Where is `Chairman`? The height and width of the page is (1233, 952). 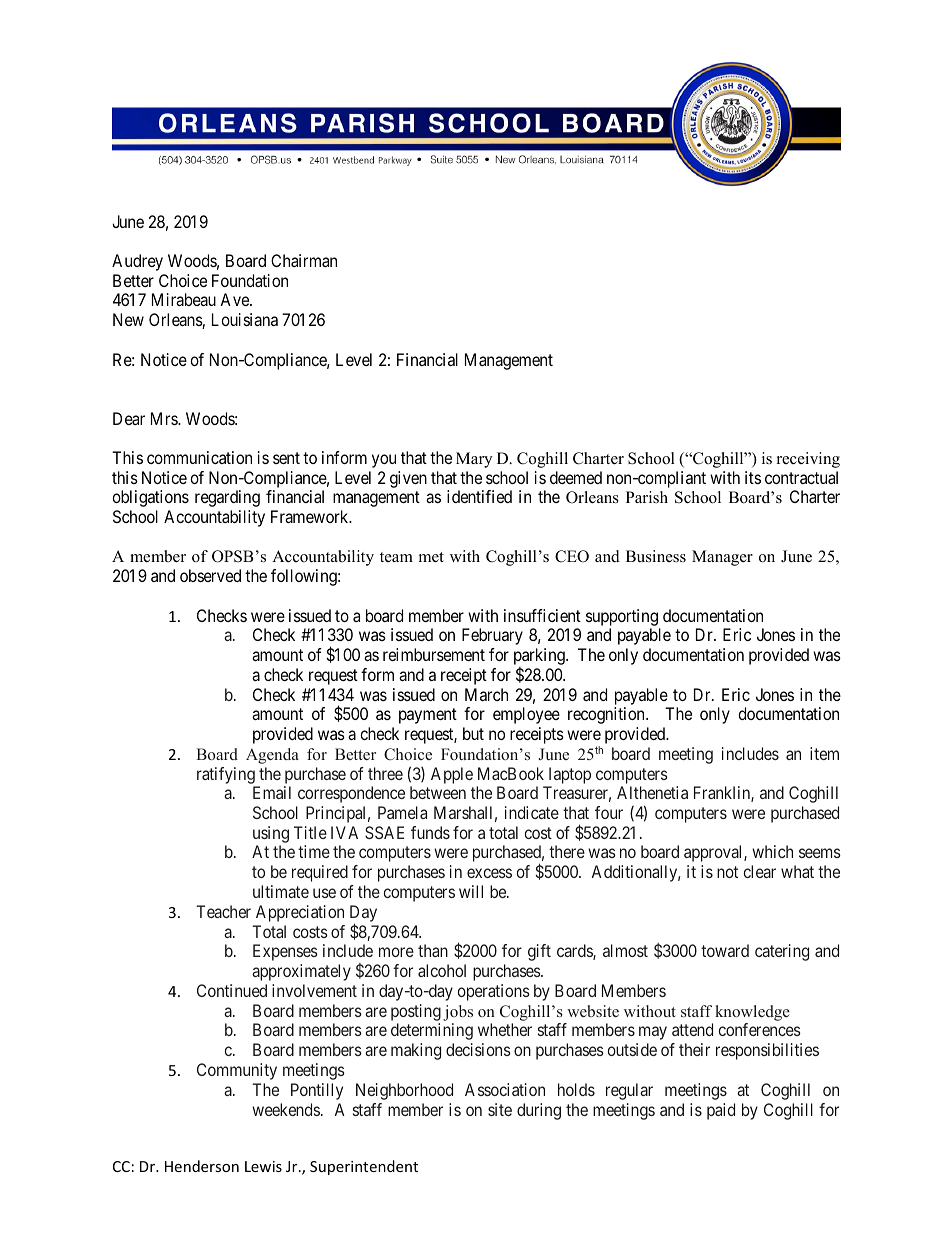
Chairman is located at coordinates (304, 260).
